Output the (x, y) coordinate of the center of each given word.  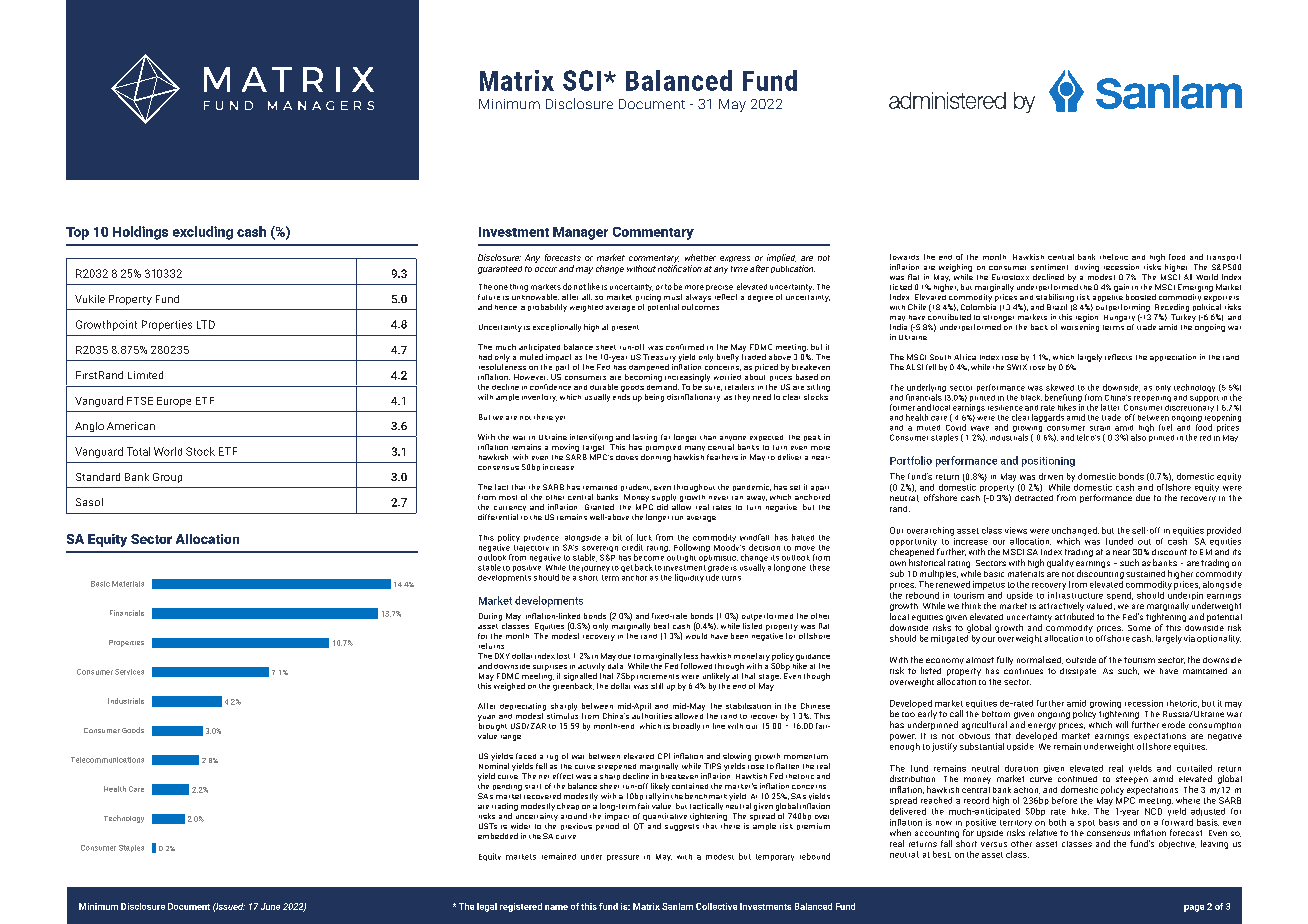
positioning (1048, 462)
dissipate (1078, 672)
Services (129, 672)
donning (656, 458)
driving (1087, 268)
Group (167, 478)
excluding (203, 233)
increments (658, 676)
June (270, 906)
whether (700, 257)
